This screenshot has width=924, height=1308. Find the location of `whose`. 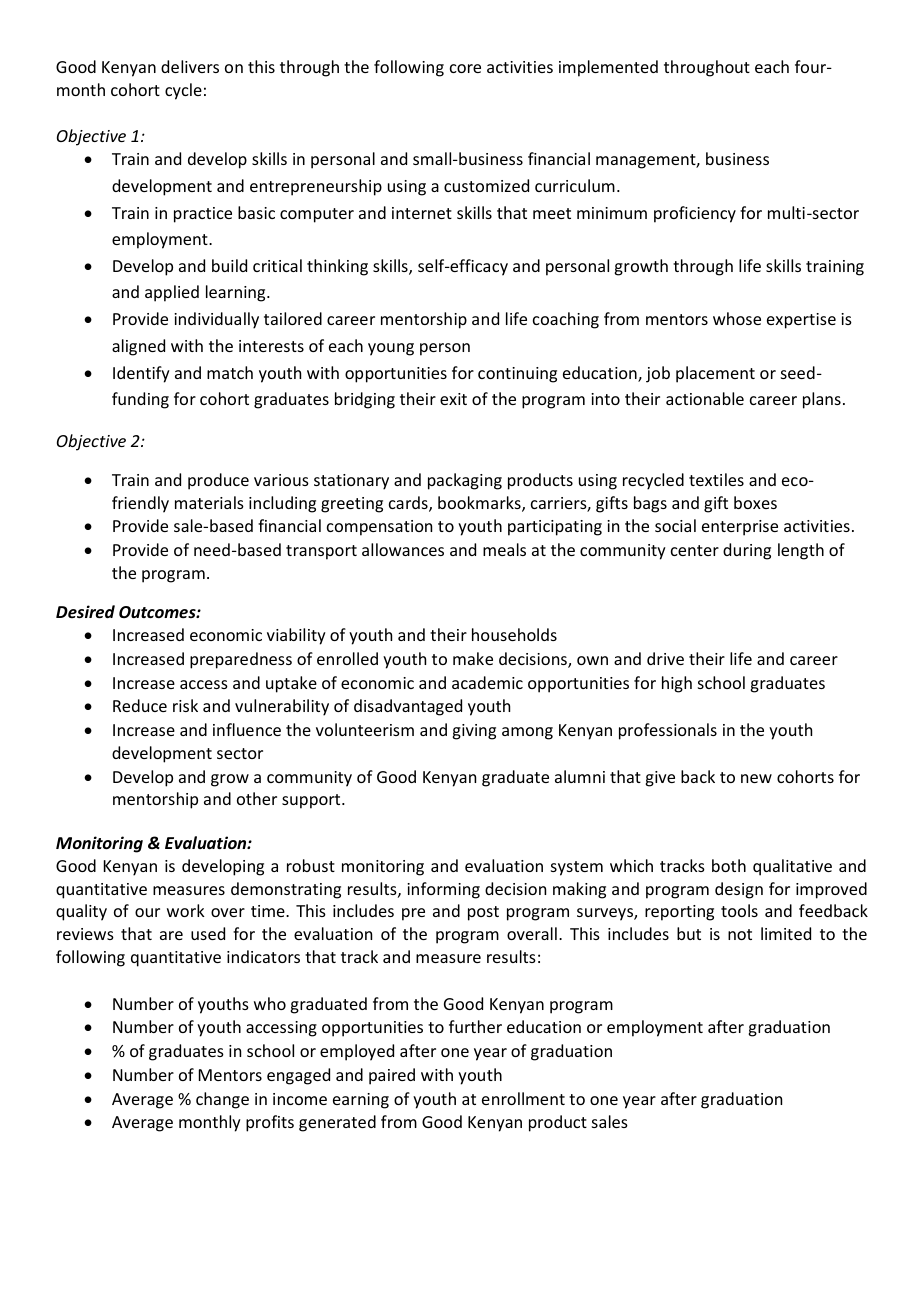

whose is located at coordinates (737, 318).
